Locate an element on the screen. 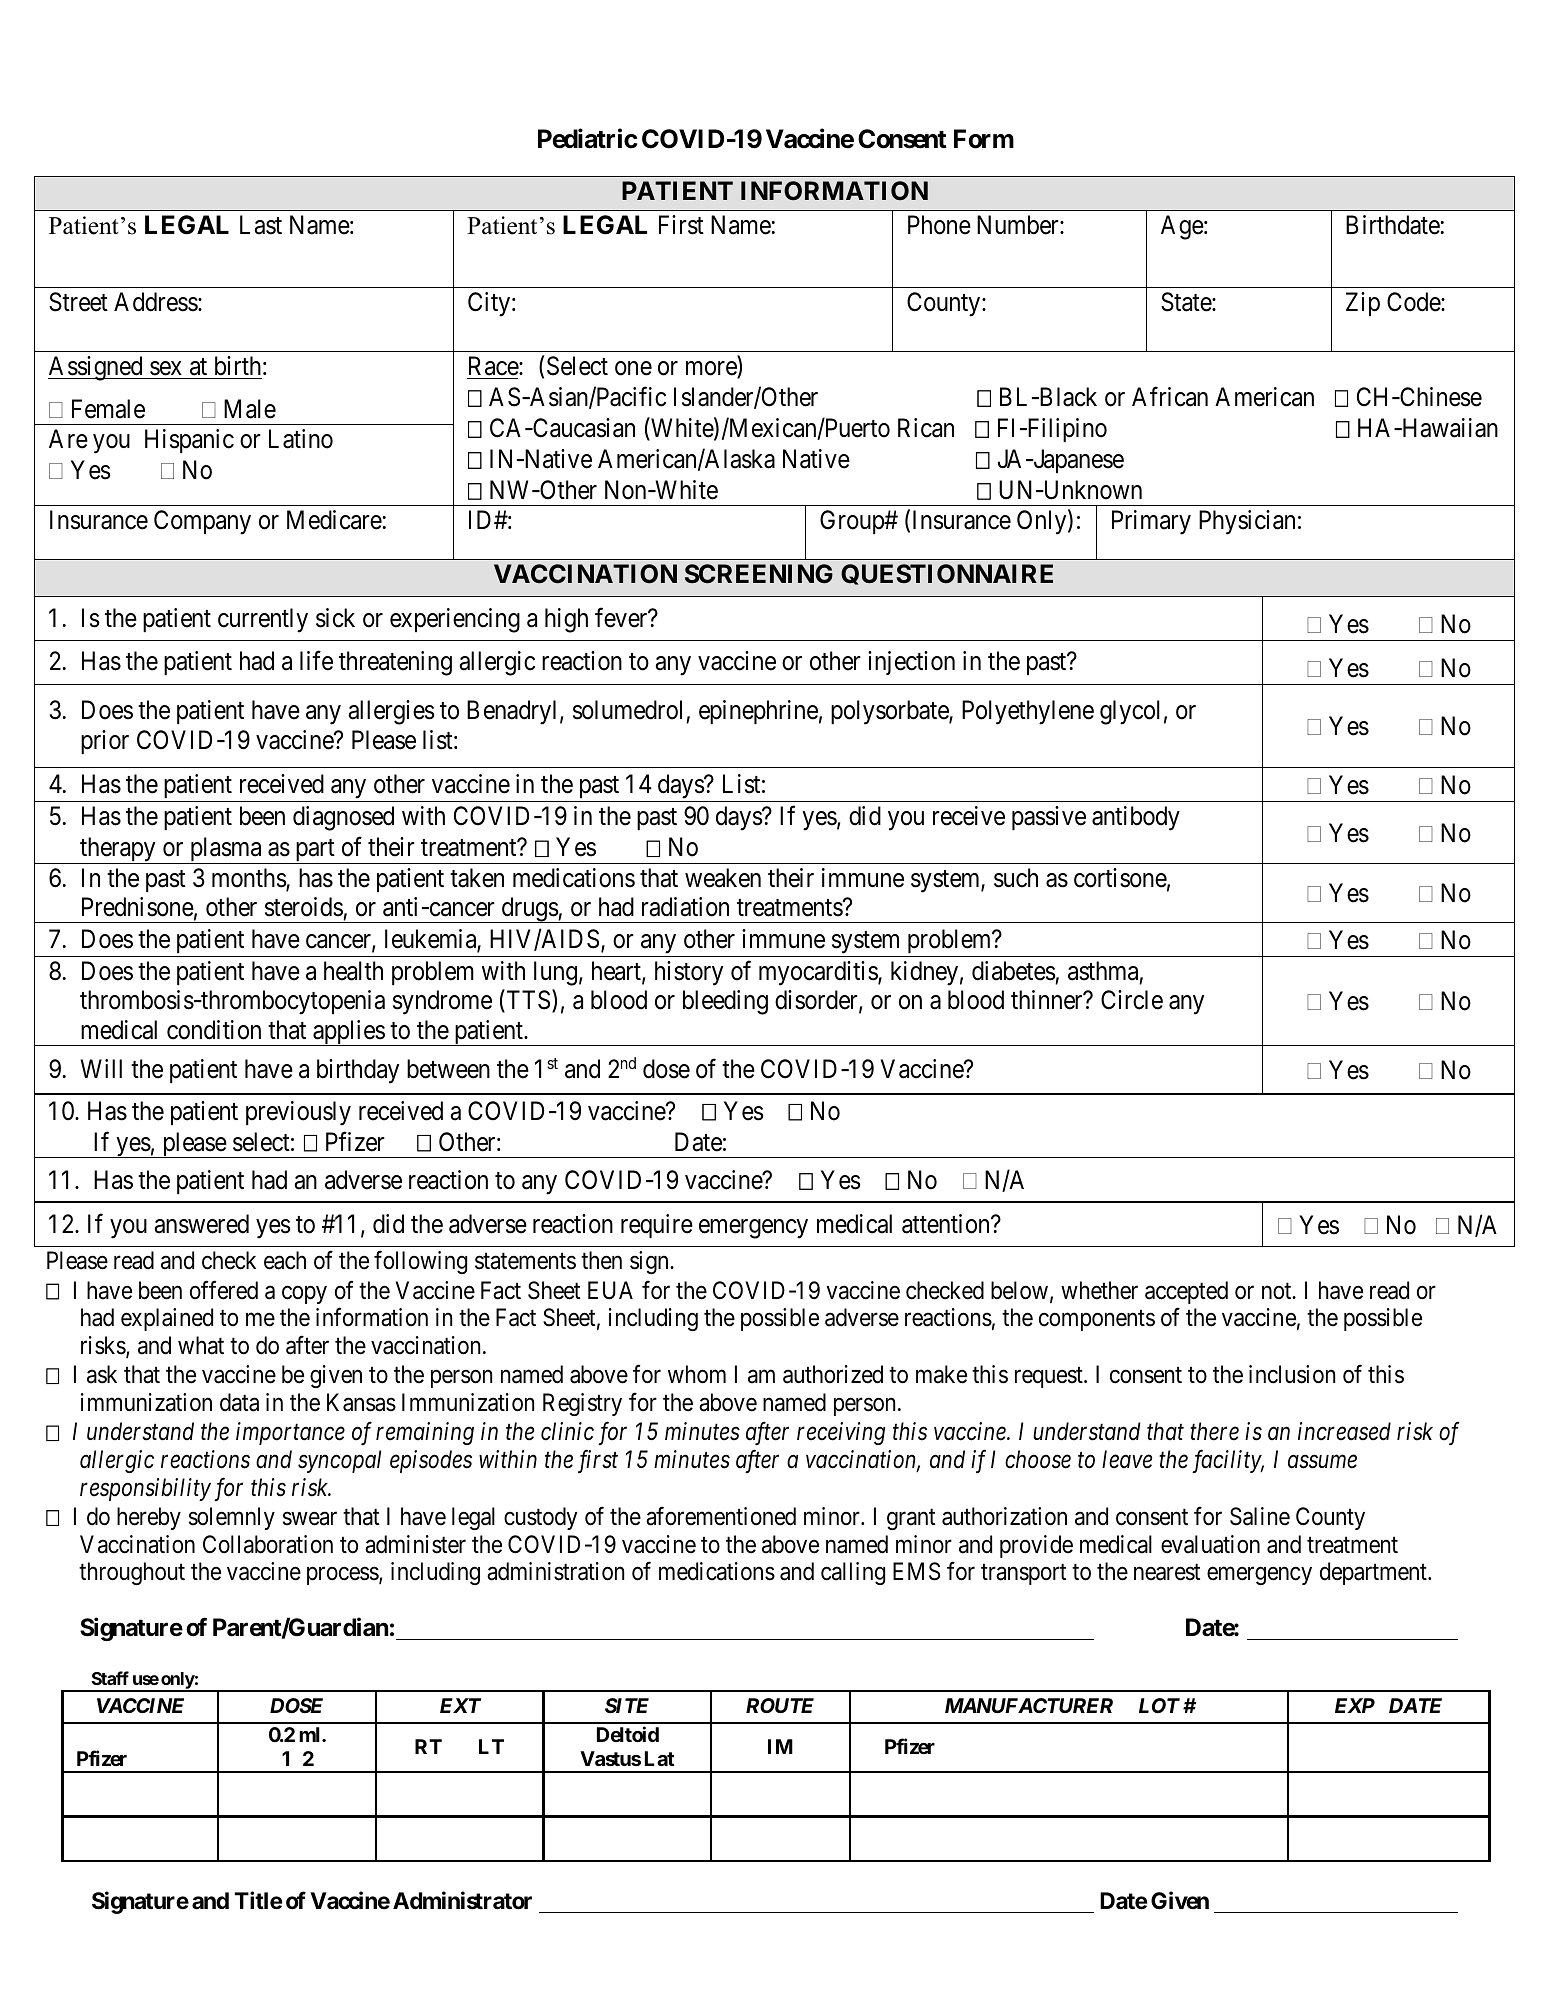 This screenshot has width=1549, height=2004. answered is located at coordinates (202, 1224).
